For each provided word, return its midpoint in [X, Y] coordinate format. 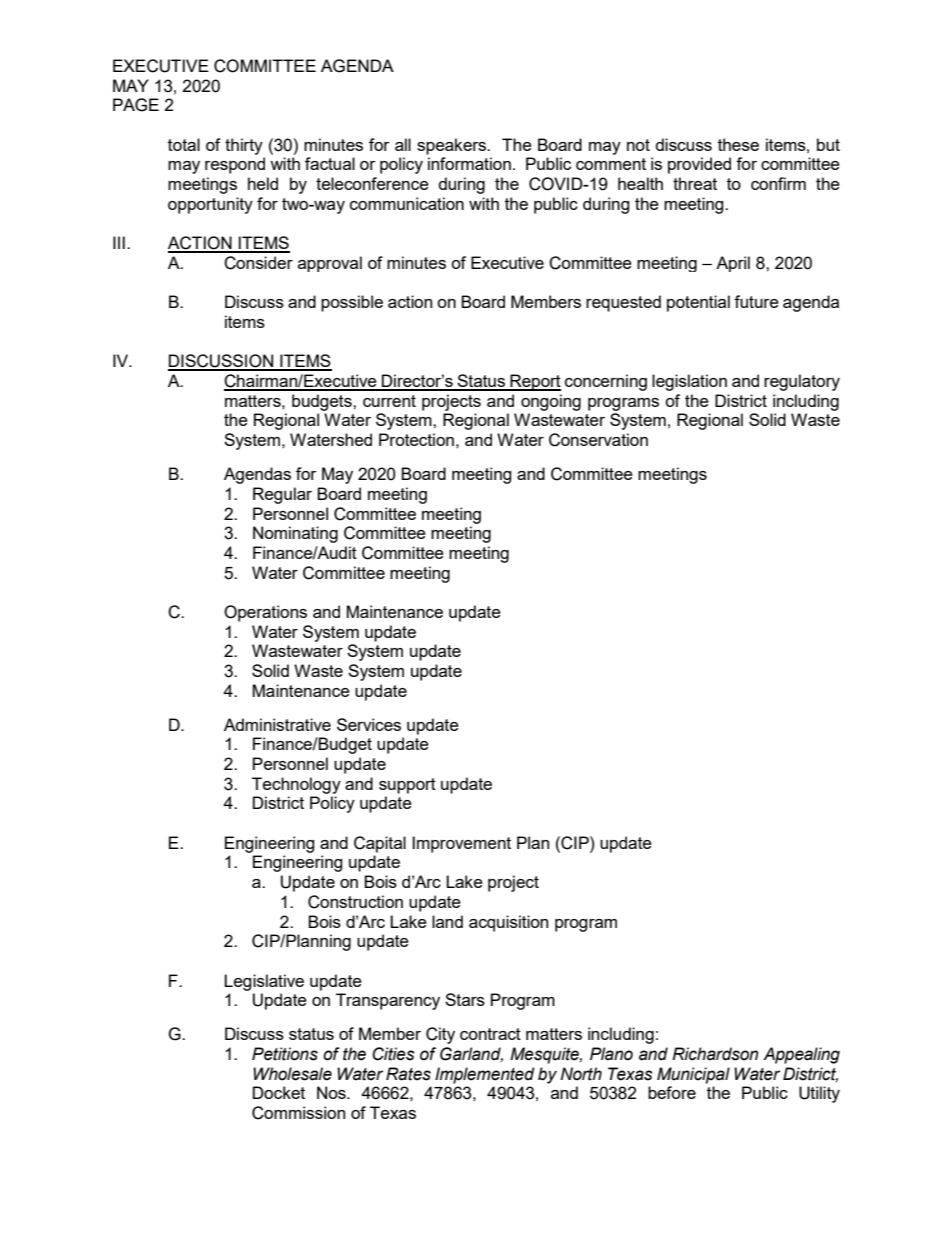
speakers [453, 146]
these [738, 144]
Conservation [598, 440]
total [184, 144]
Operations [265, 613]
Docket [279, 1092]
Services [369, 724]
